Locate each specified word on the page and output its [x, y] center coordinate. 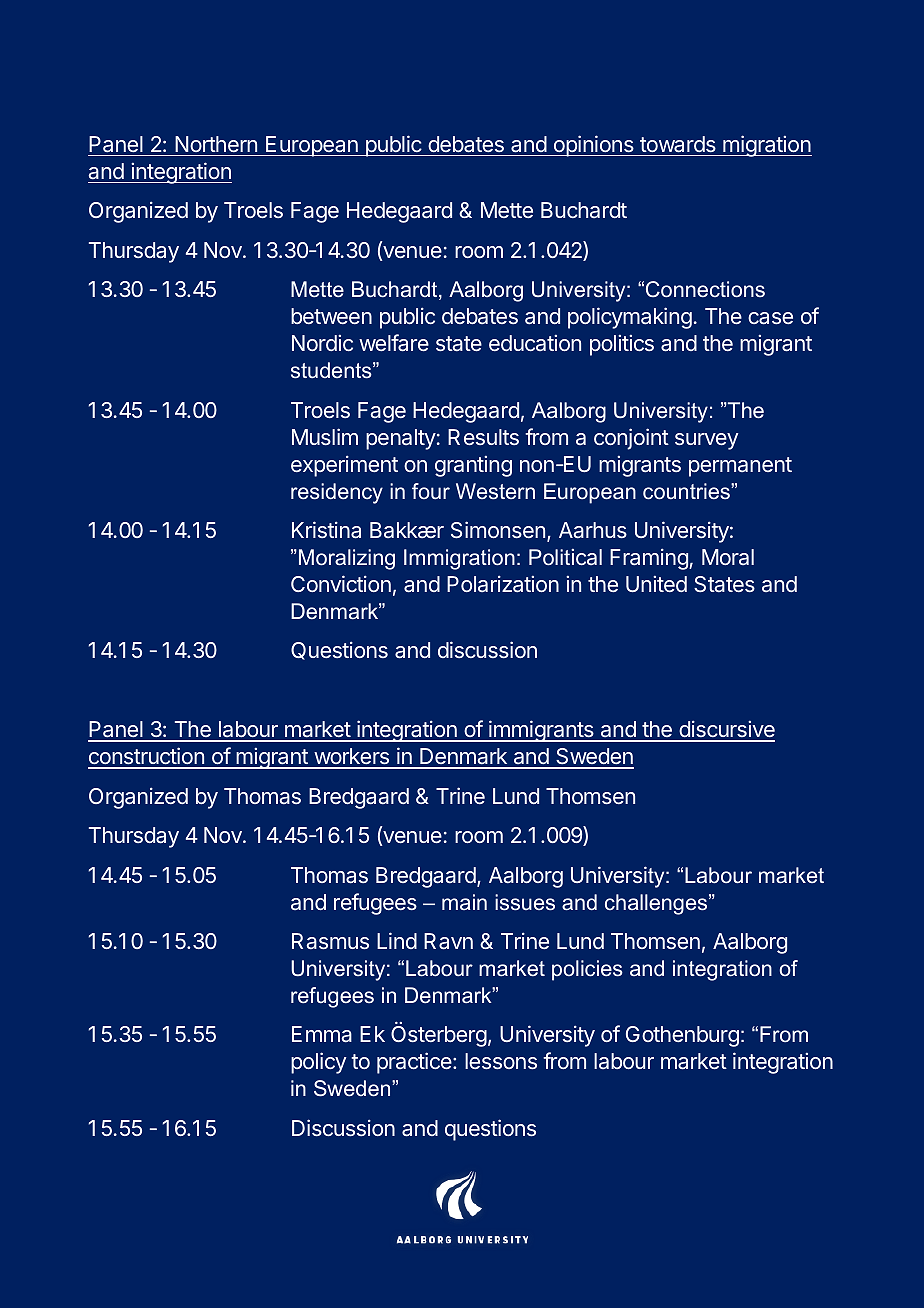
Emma [322, 1034]
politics [622, 345]
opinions [593, 146]
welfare [394, 343]
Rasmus [330, 941]
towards [678, 144]
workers [351, 758]
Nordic [322, 343]
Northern [216, 144]
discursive [726, 730]
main [464, 902]
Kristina [326, 530]
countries [687, 491]
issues [525, 902]
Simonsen [498, 530]
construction [147, 757]
